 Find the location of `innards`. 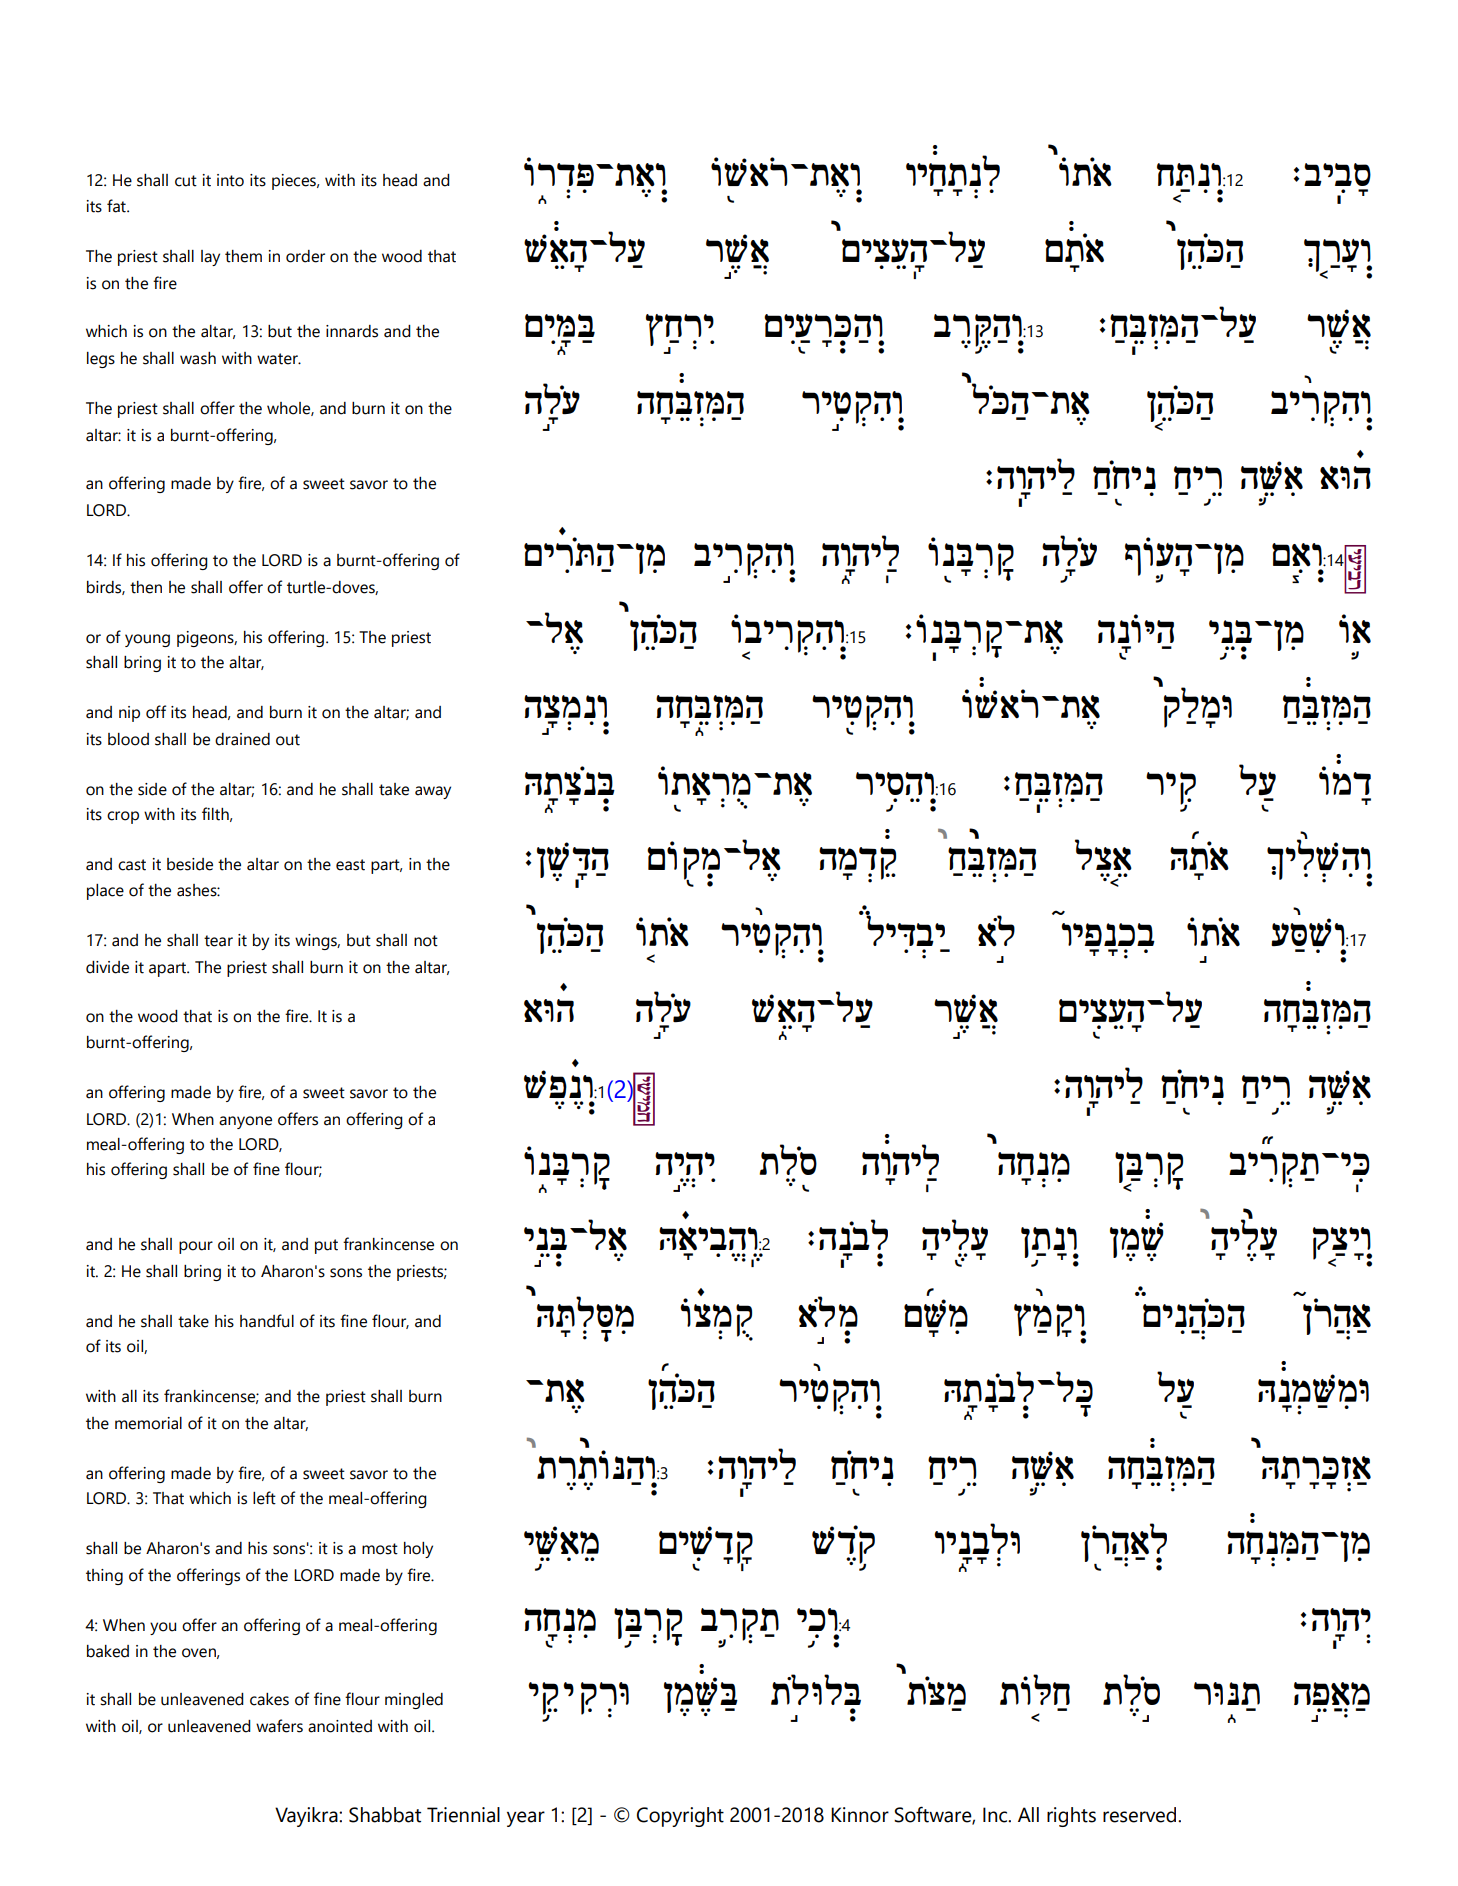

innards is located at coordinates (352, 331).
